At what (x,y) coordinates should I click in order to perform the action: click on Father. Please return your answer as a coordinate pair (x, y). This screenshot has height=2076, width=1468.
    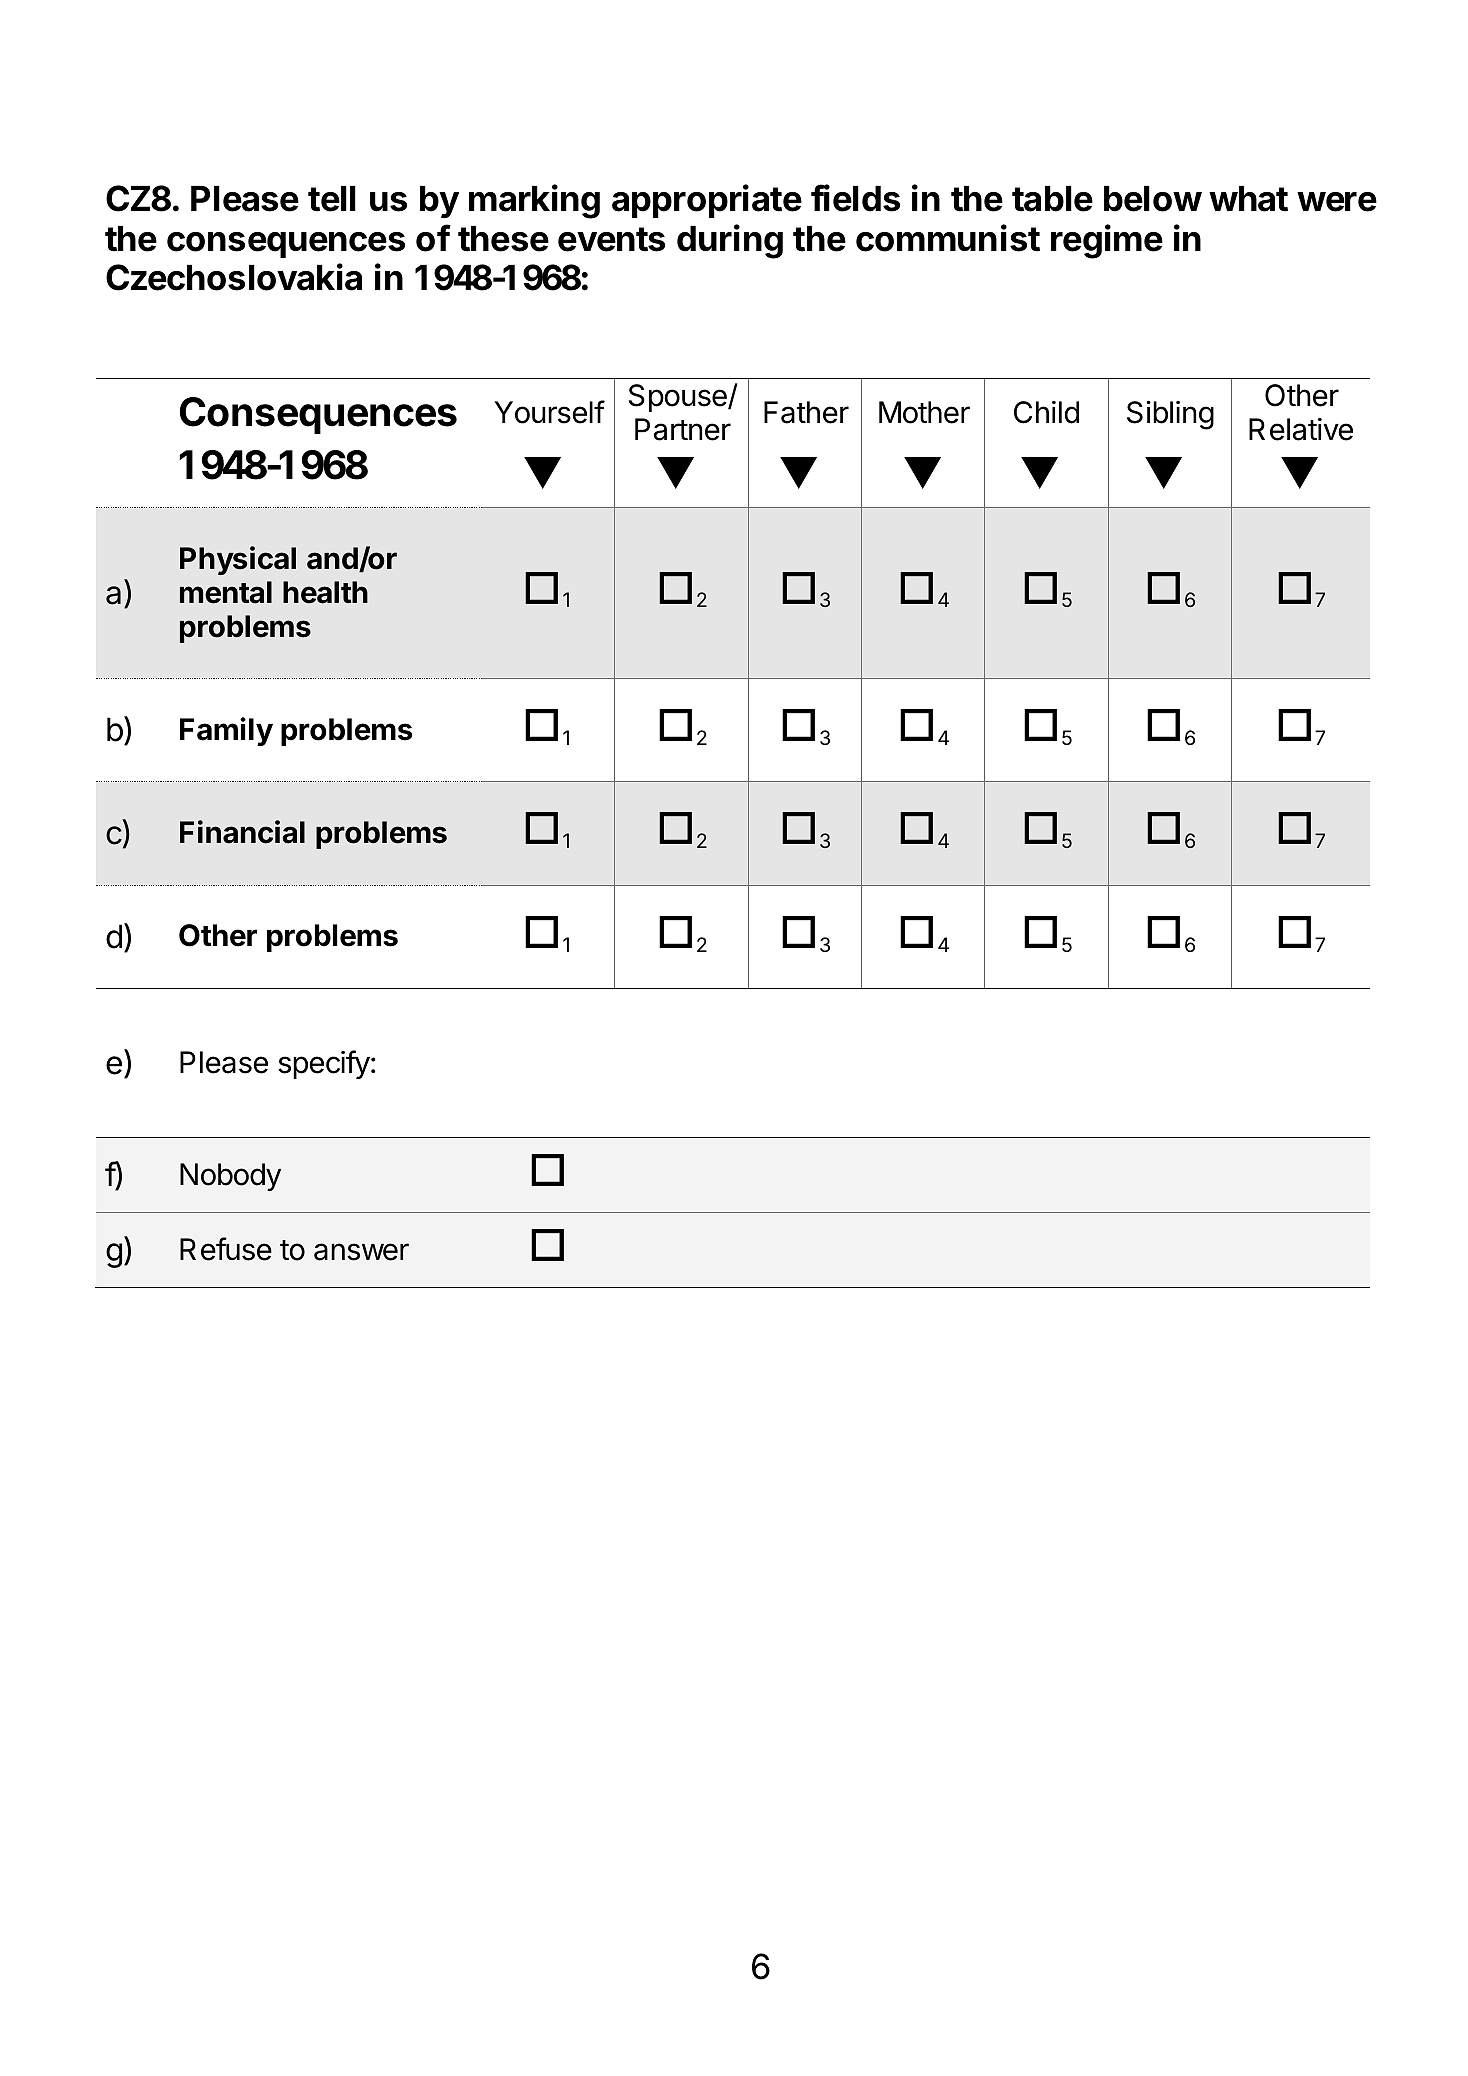
    Looking at the image, I should click on (806, 412).
